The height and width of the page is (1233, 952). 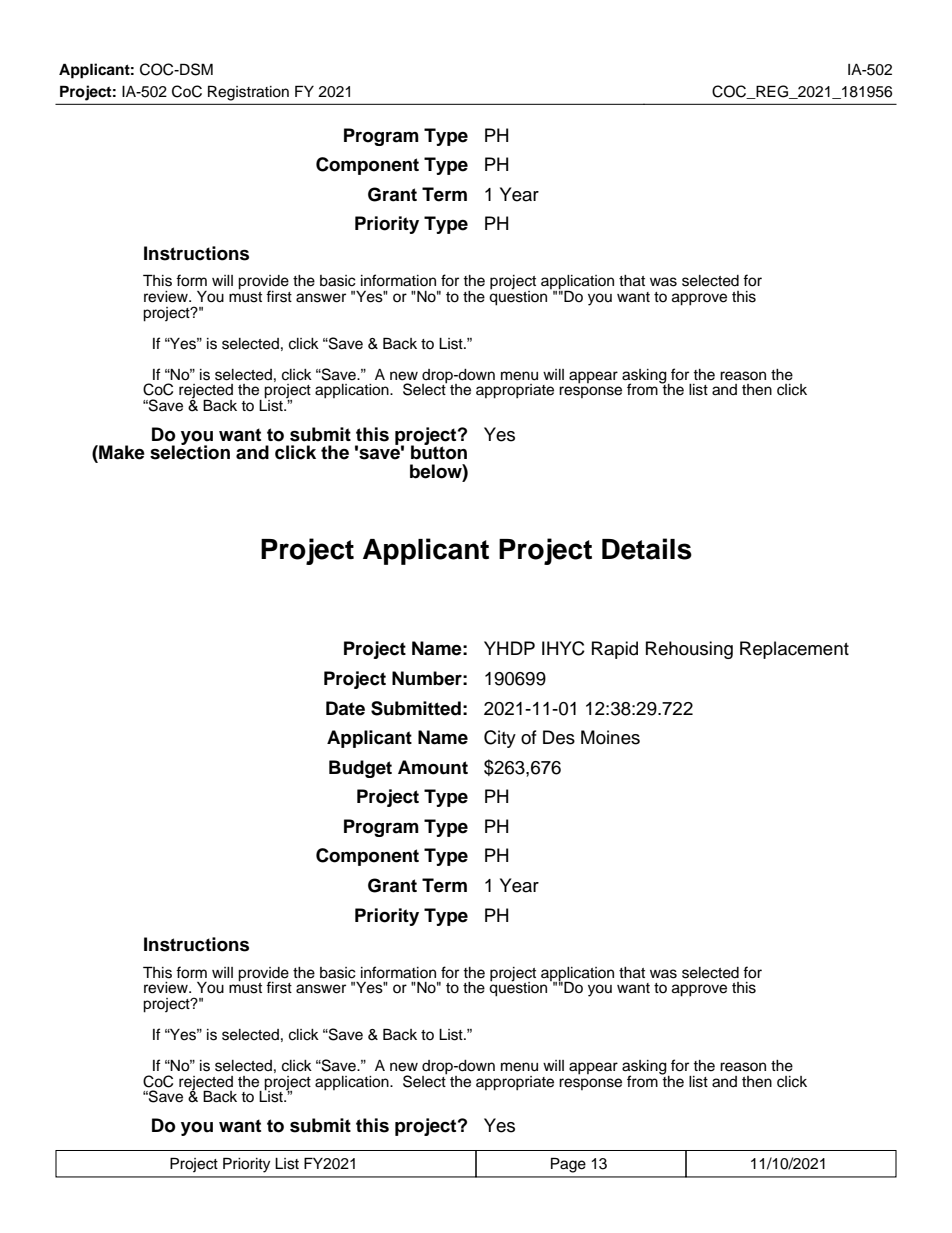 I want to click on Des, so click(x=559, y=737).
